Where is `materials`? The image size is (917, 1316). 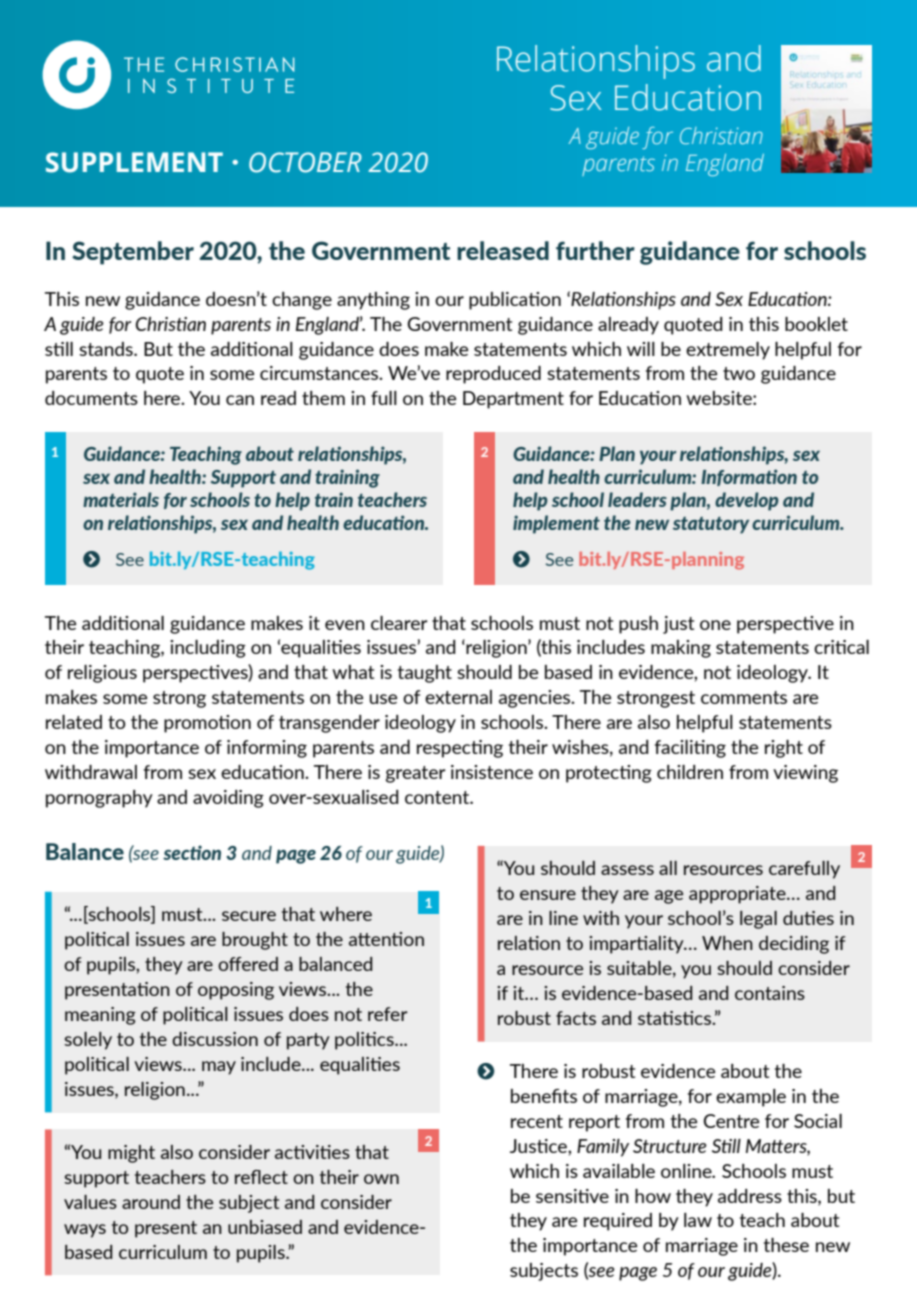 materials is located at coordinates (121, 499).
